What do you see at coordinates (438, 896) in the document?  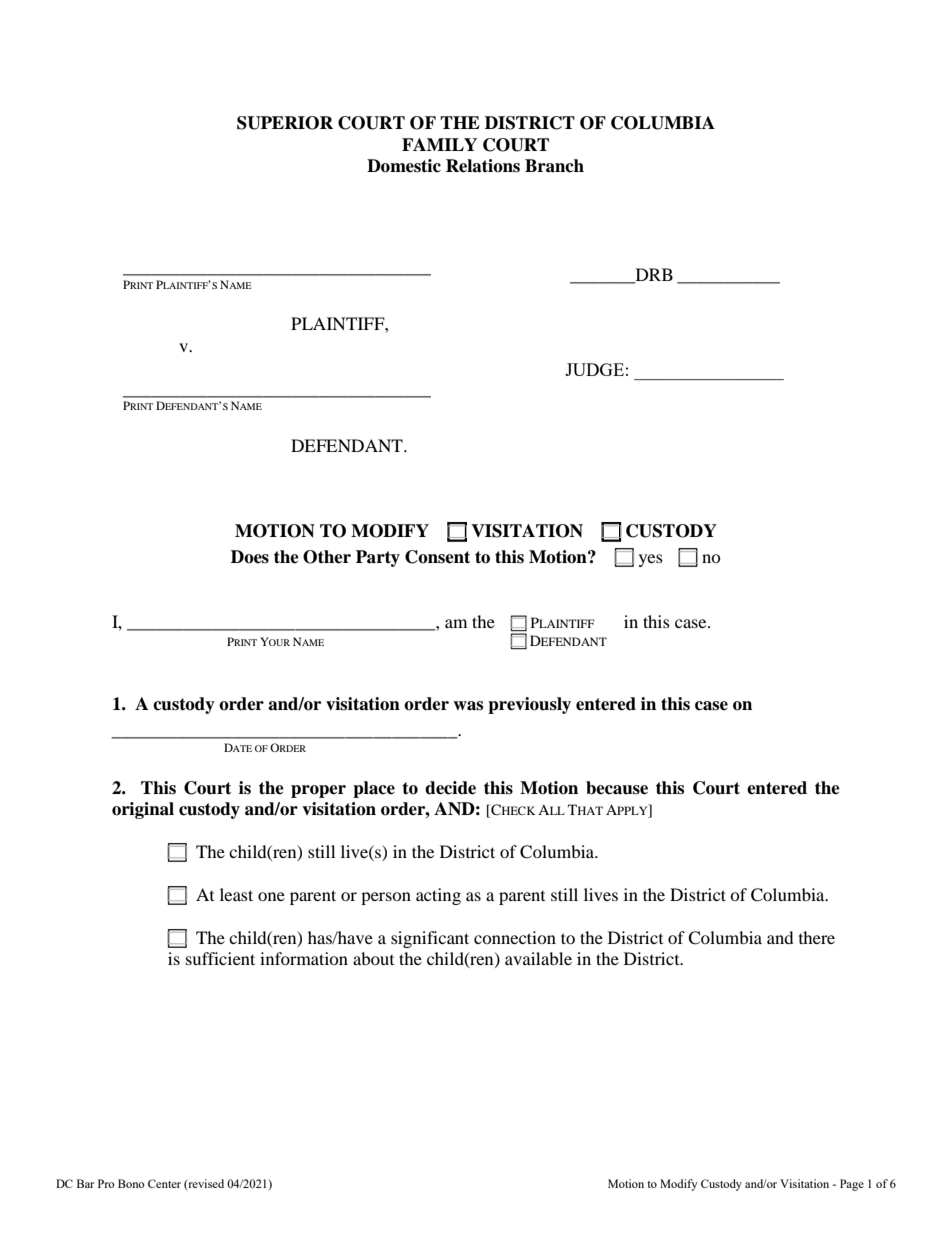 I see `acting` at bounding box center [438, 896].
